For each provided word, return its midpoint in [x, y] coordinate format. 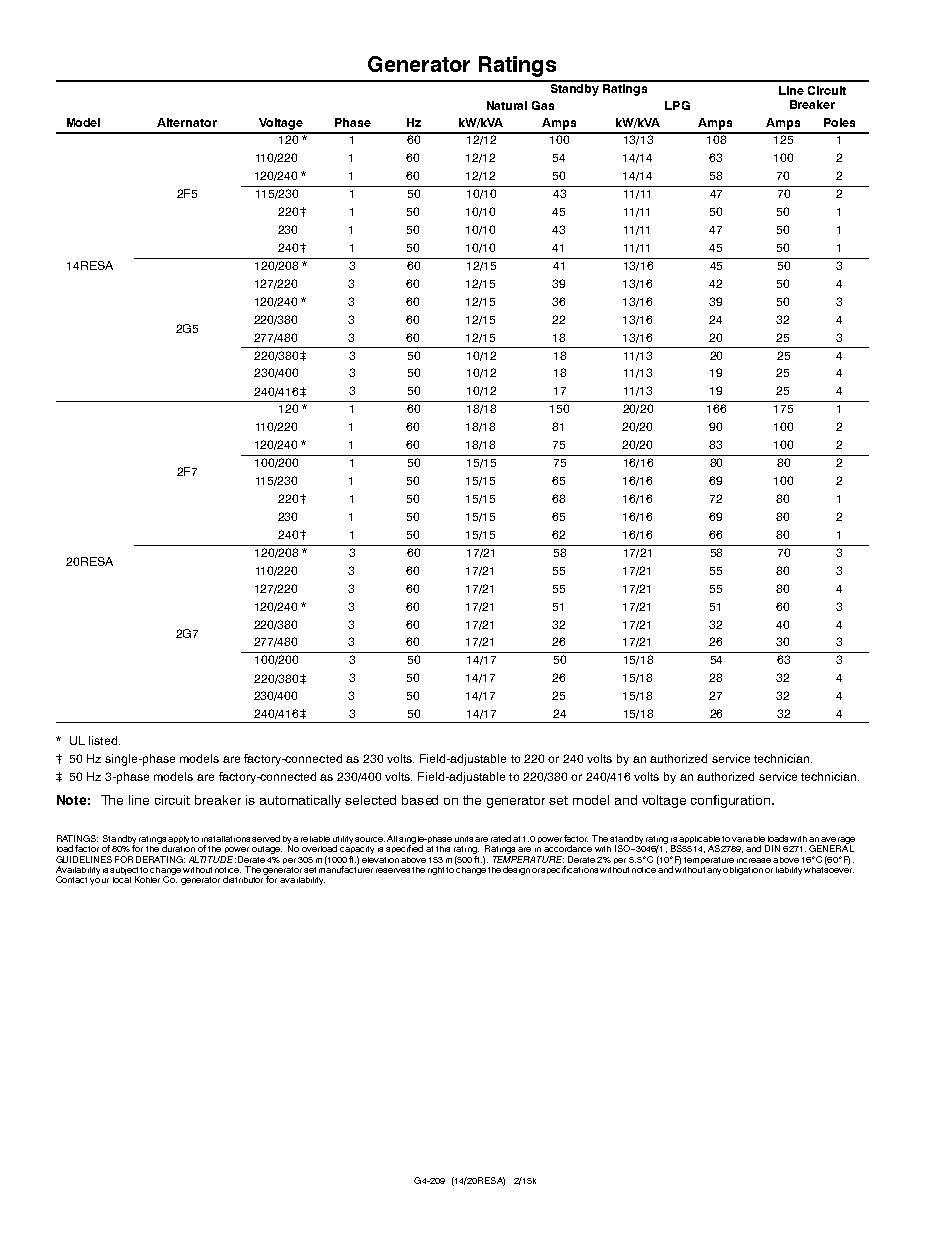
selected [370, 800]
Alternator [187, 122]
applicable [699, 841]
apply [180, 840]
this [443, 849]
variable [748, 839]
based [420, 800]
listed [103, 740]
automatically [300, 801]
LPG [677, 105]
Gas [543, 105]
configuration [732, 801]
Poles [839, 122]
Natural [507, 105]
